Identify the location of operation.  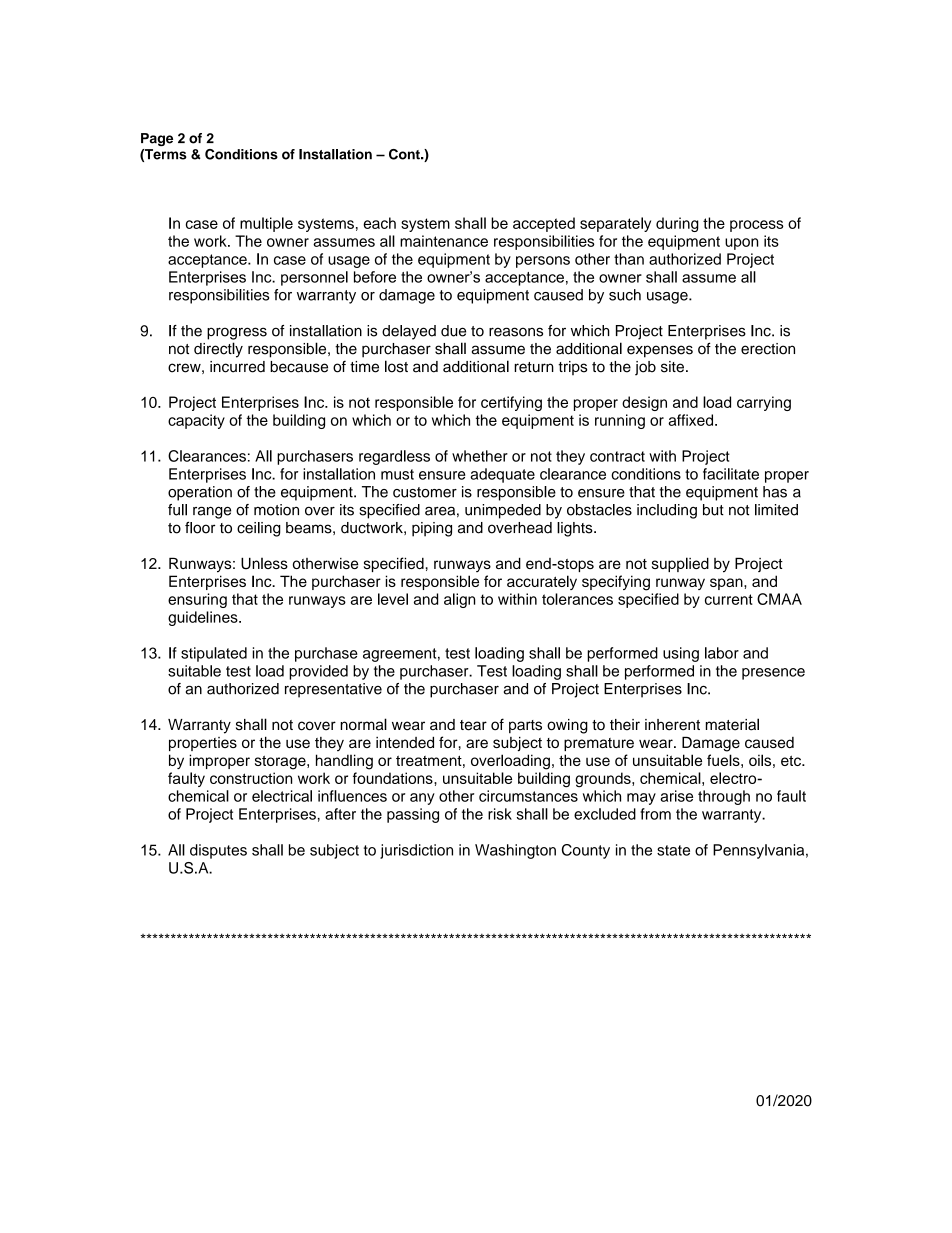
(200, 493).
